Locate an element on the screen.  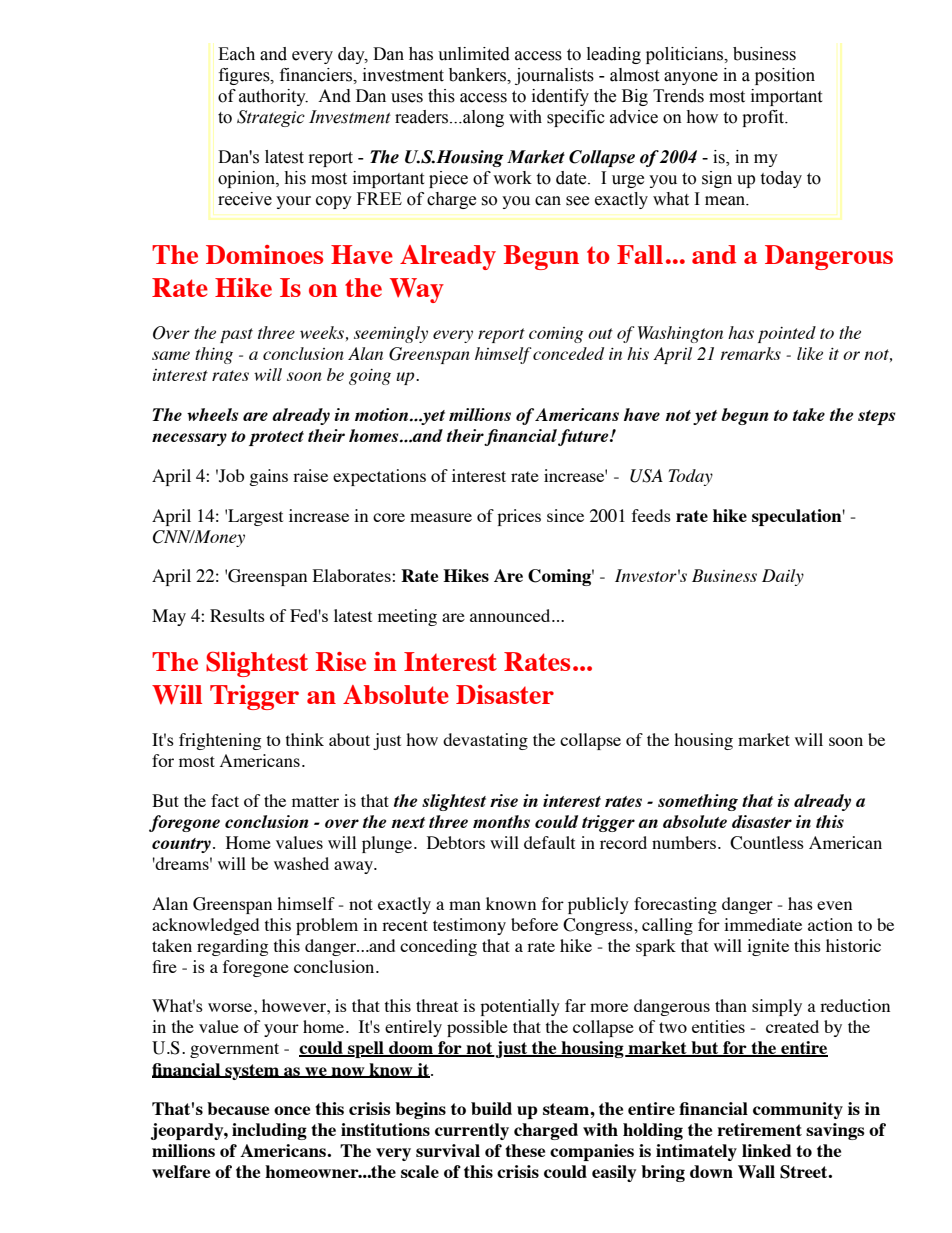
these is located at coordinates (525, 1150).
